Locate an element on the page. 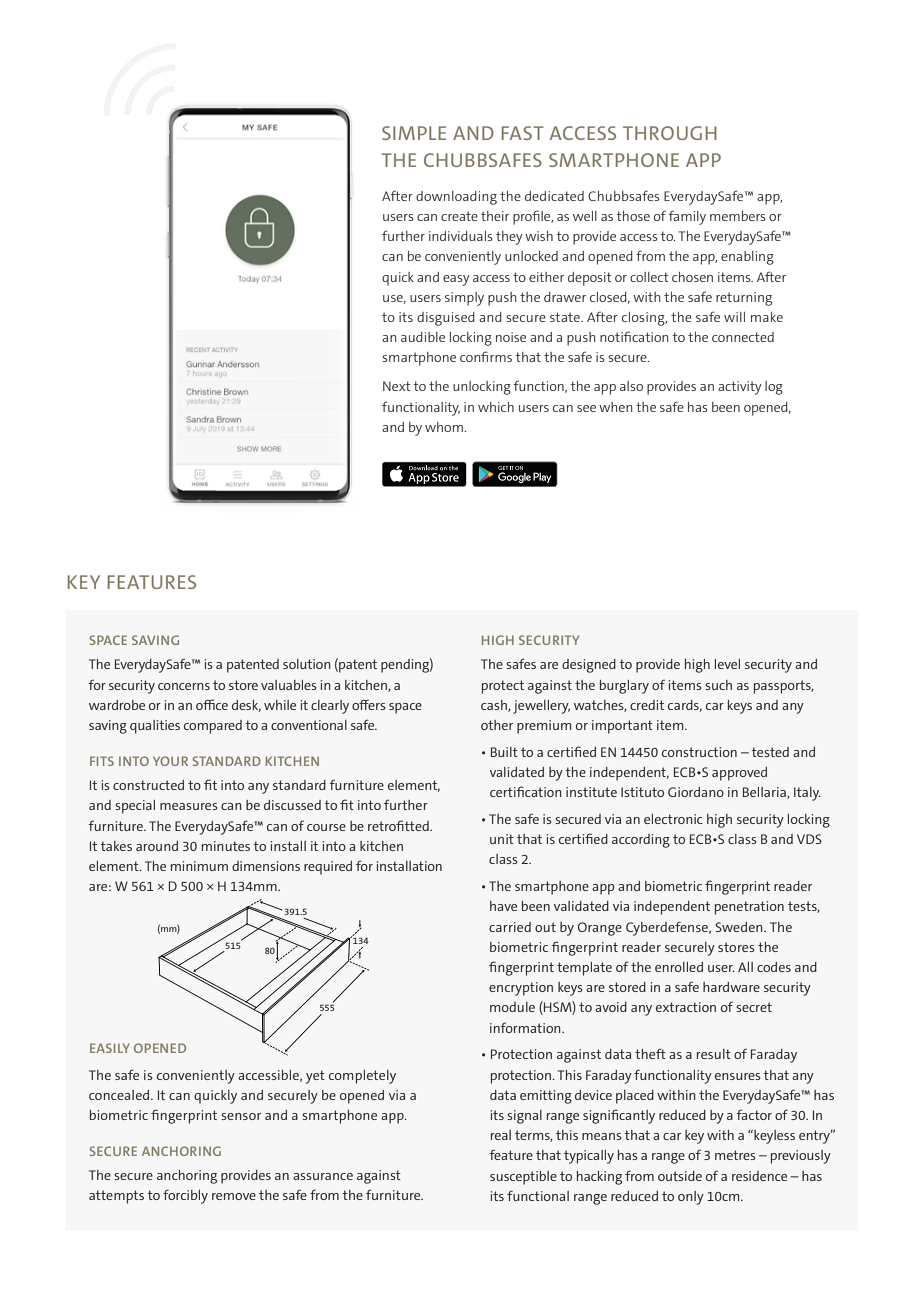 The image size is (924, 1308). real is located at coordinates (501, 1135).
